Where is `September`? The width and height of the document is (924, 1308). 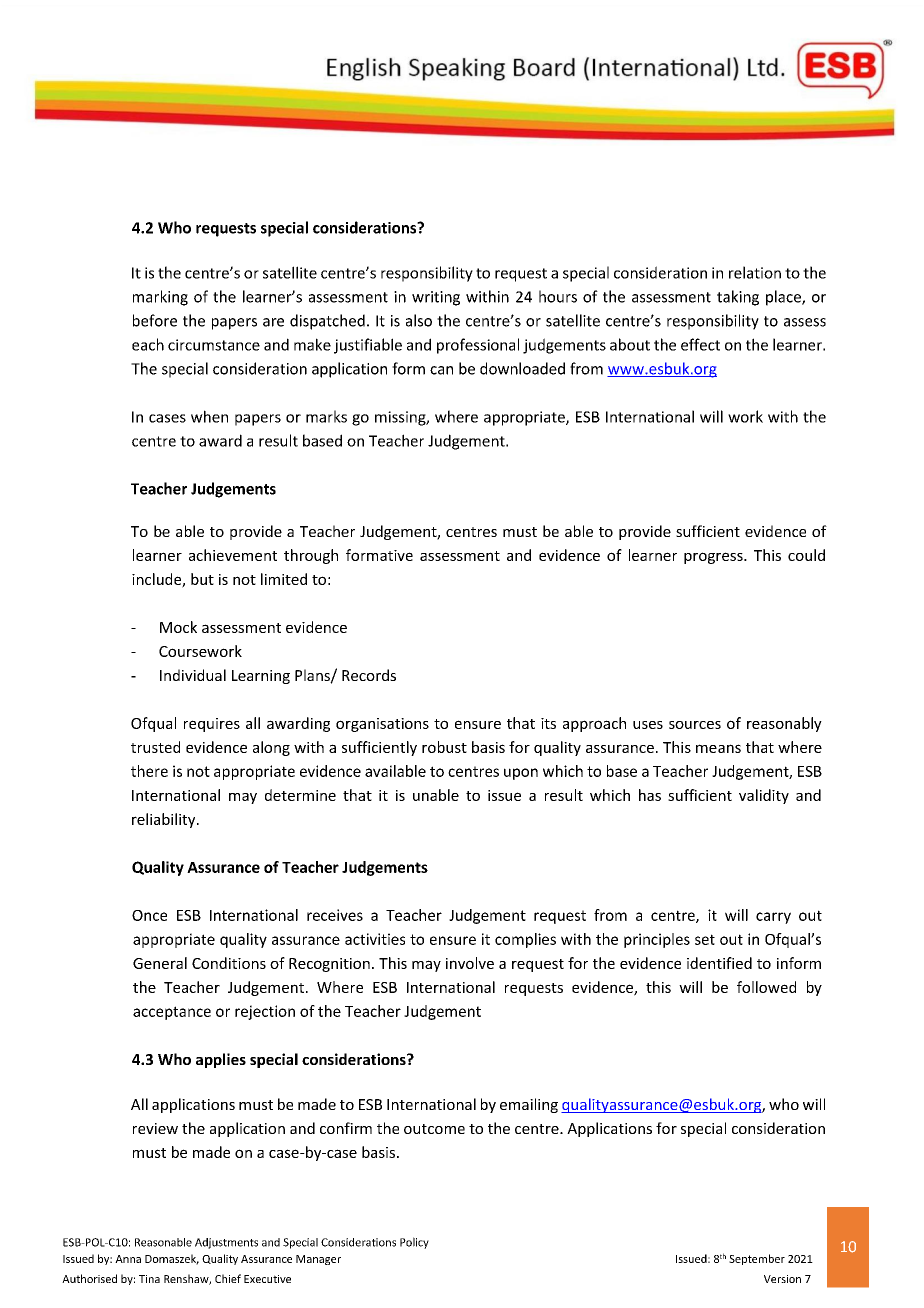
September is located at coordinates (757, 1259).
